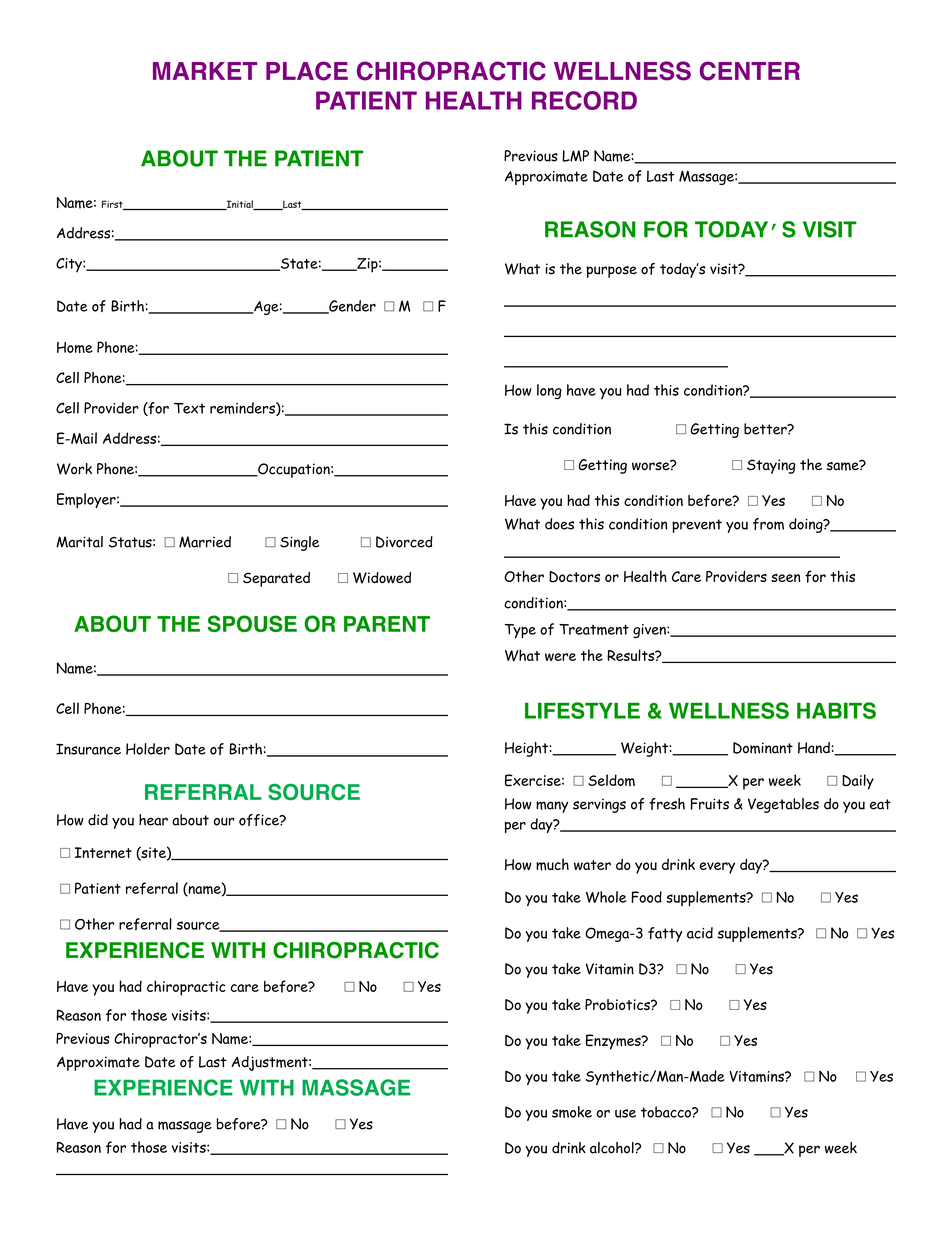 This document has height=1233, width=952. What do you see at coordinates (786, 578) in the document?
I see `seen` at bounding box center [786, 578].
